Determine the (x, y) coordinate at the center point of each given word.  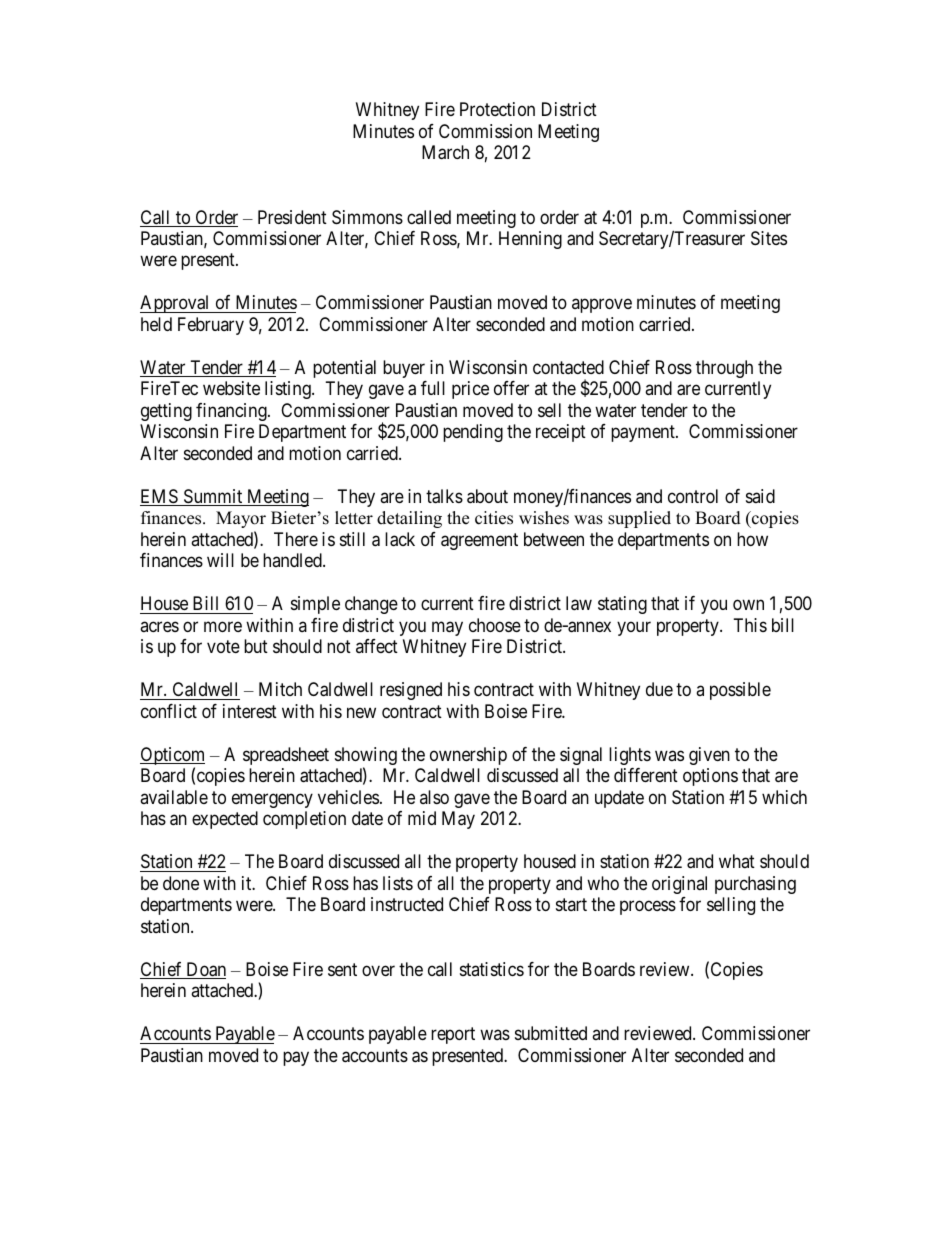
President (292, 217)
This (750, 625)
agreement (479, 541)
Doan (205, 970)
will (220, 560)
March (445, 152)
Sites (769, 238)
